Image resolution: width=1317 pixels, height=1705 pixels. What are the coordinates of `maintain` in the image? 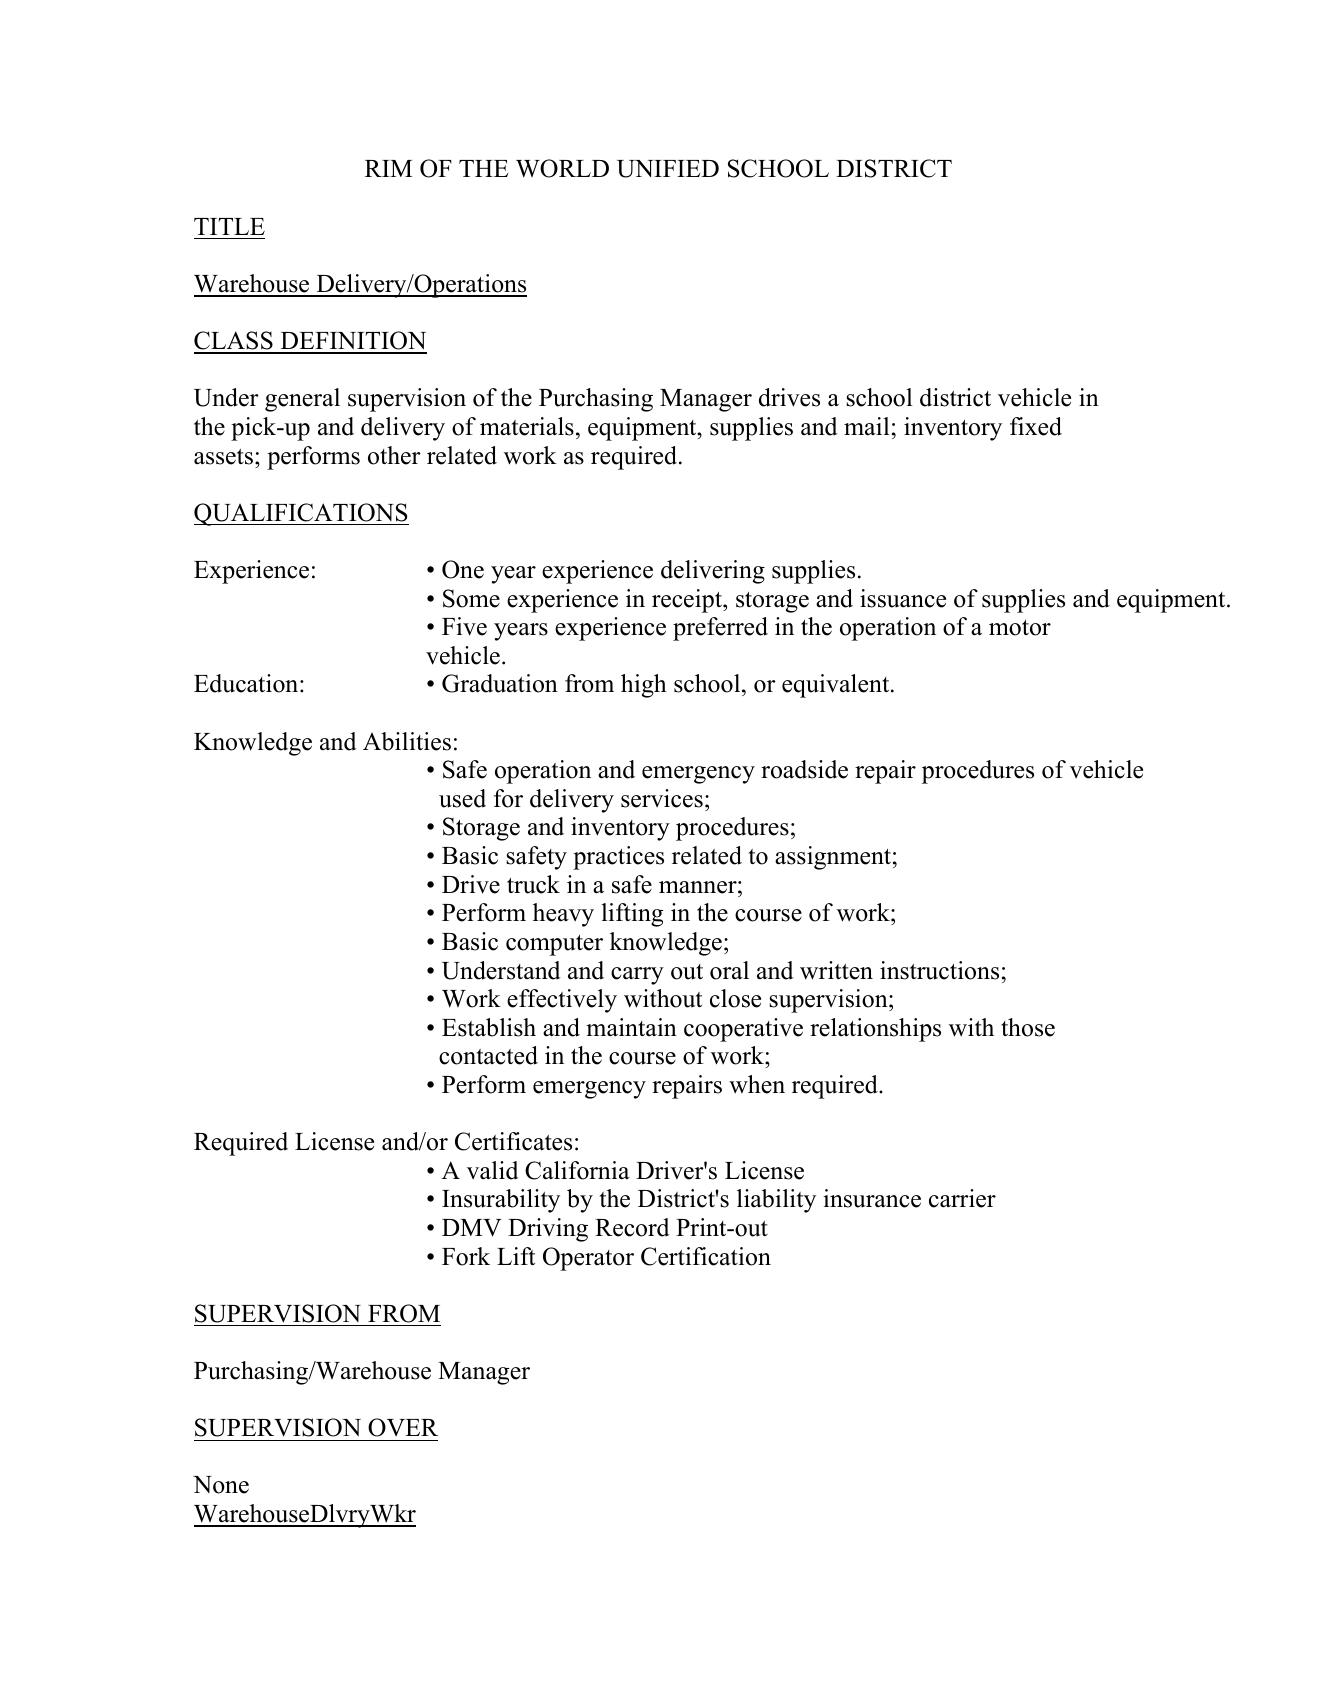 It's located at (631, 1027).
